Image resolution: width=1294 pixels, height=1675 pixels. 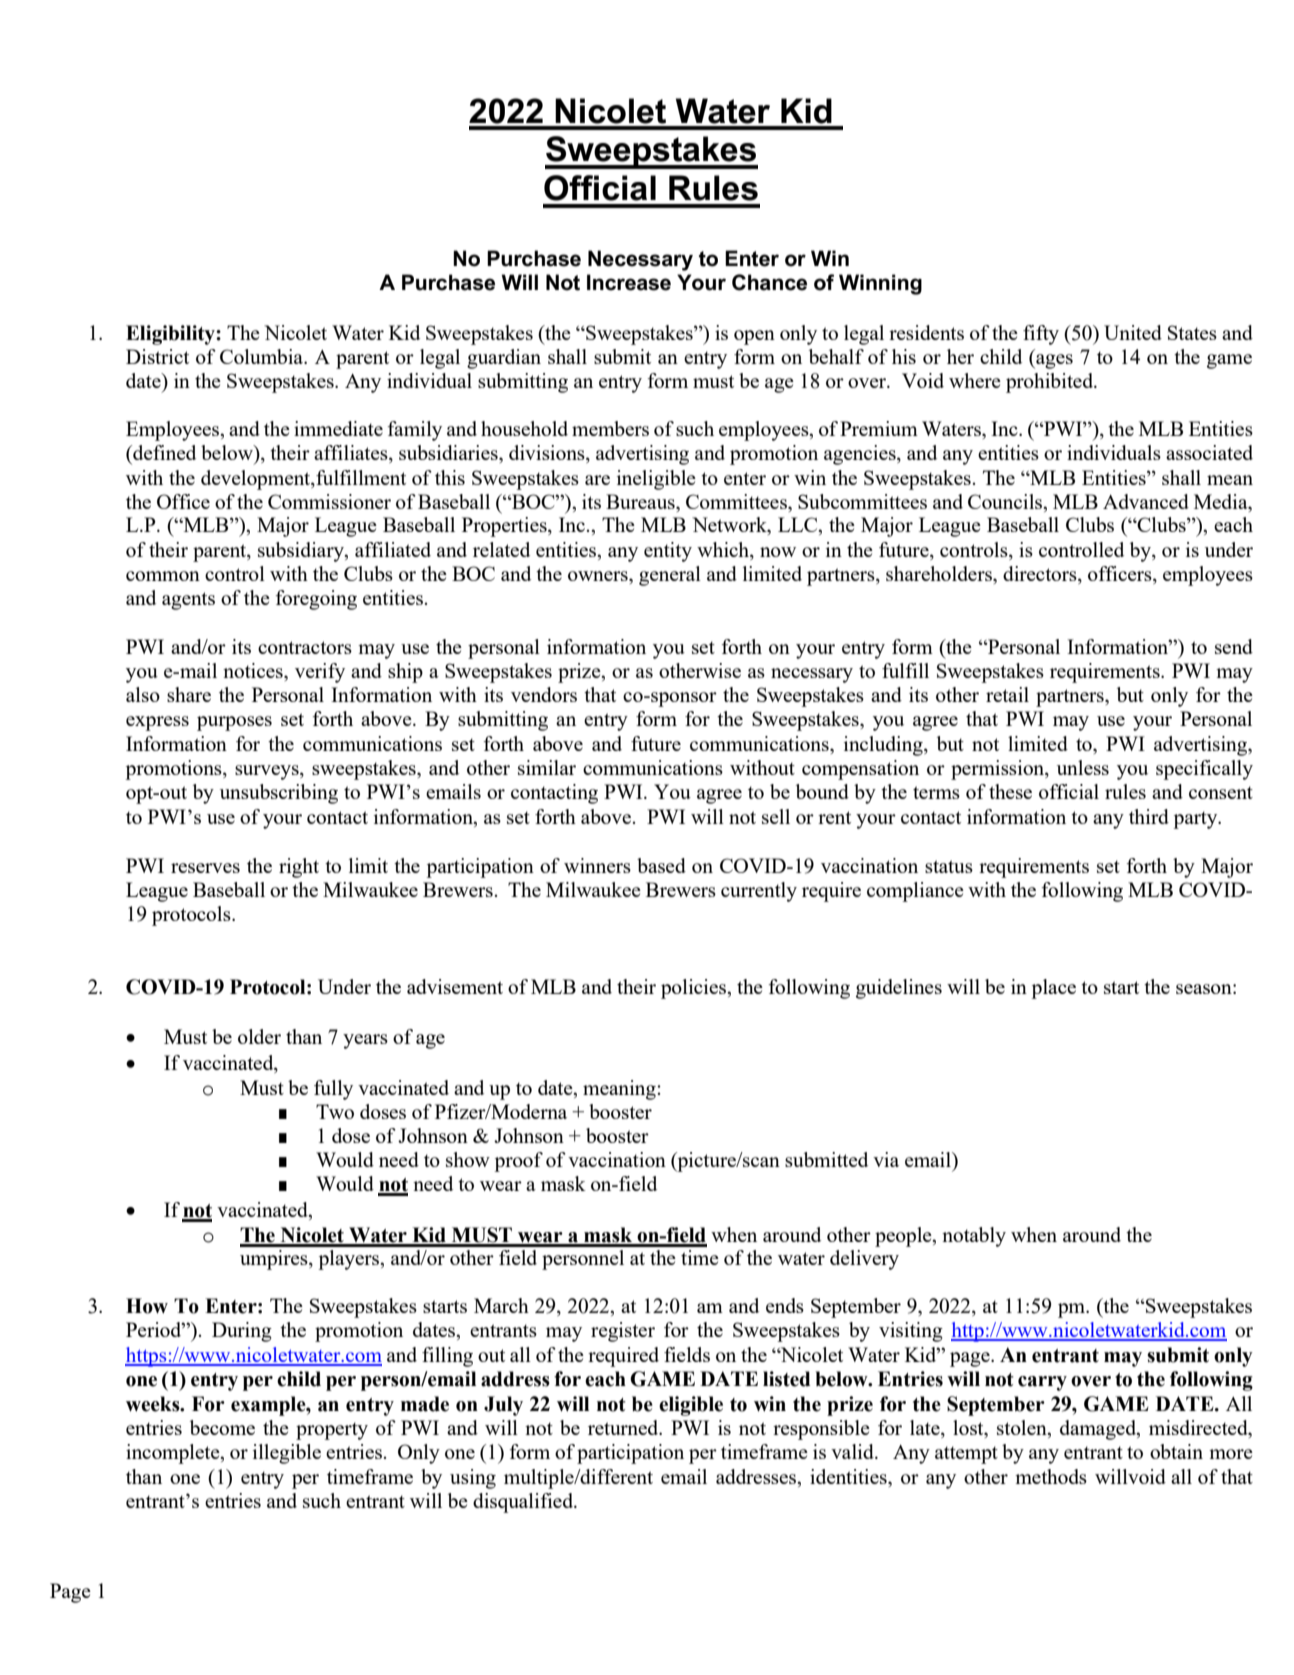 What do you see at coordinates (263, 356) in the screenshot?
I see `Columbia` at bounding box center [263, 356].
